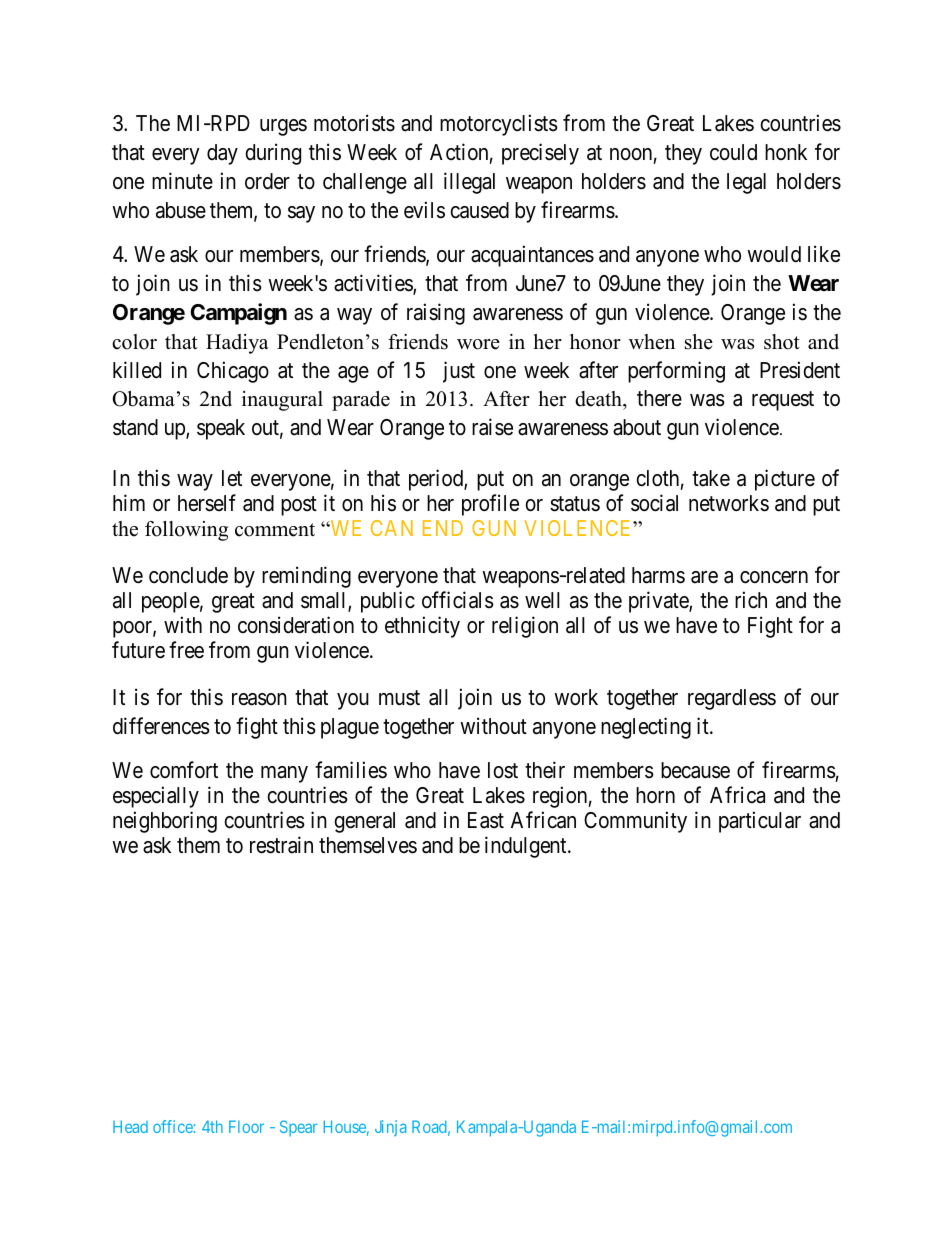  What do you see at coordinates (695, 770) in the page?
I see `because` at bounding box center [695, 770].
